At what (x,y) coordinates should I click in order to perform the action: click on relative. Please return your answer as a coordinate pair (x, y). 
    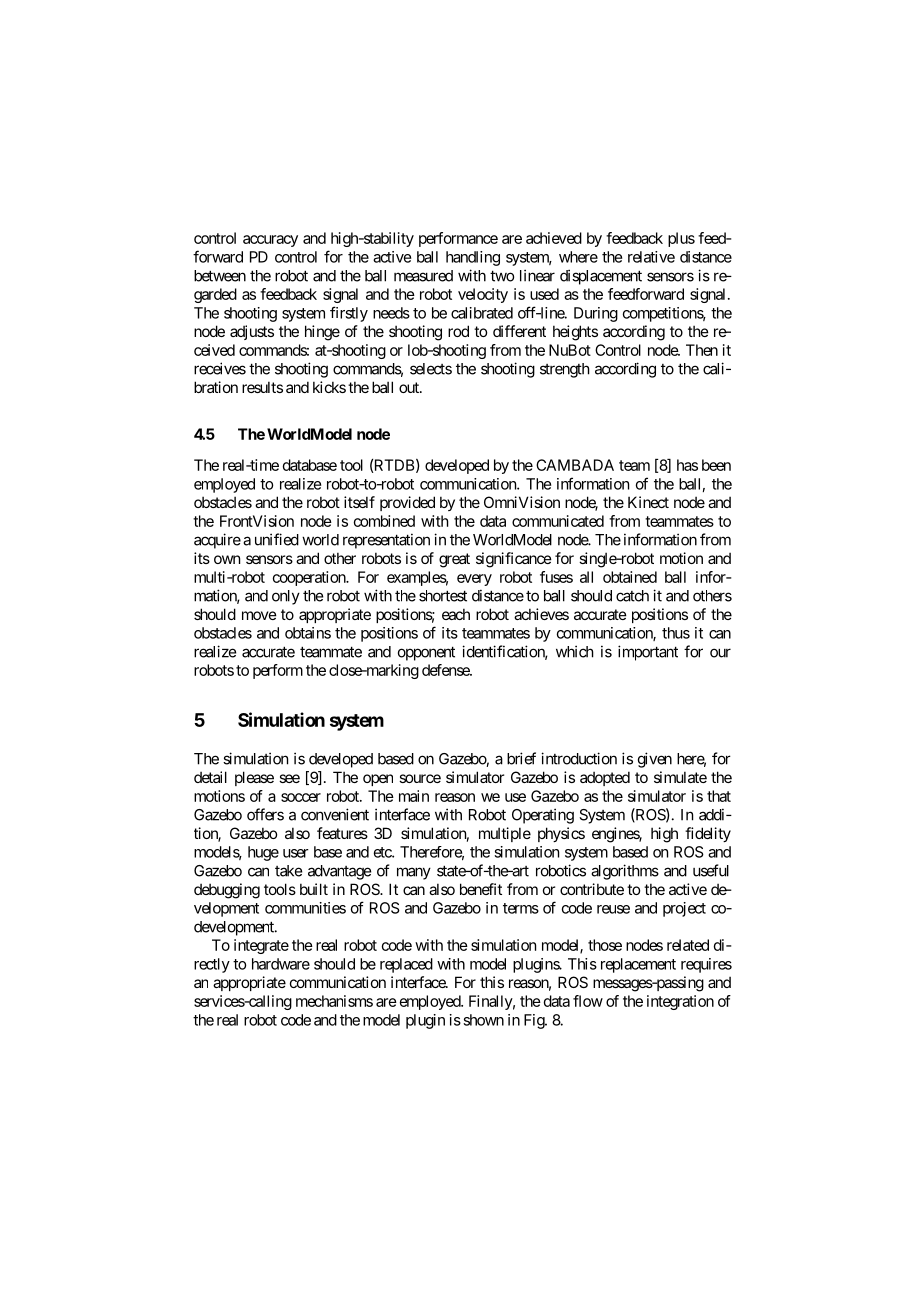
    Looking at the image, I should click on (651, 257).
